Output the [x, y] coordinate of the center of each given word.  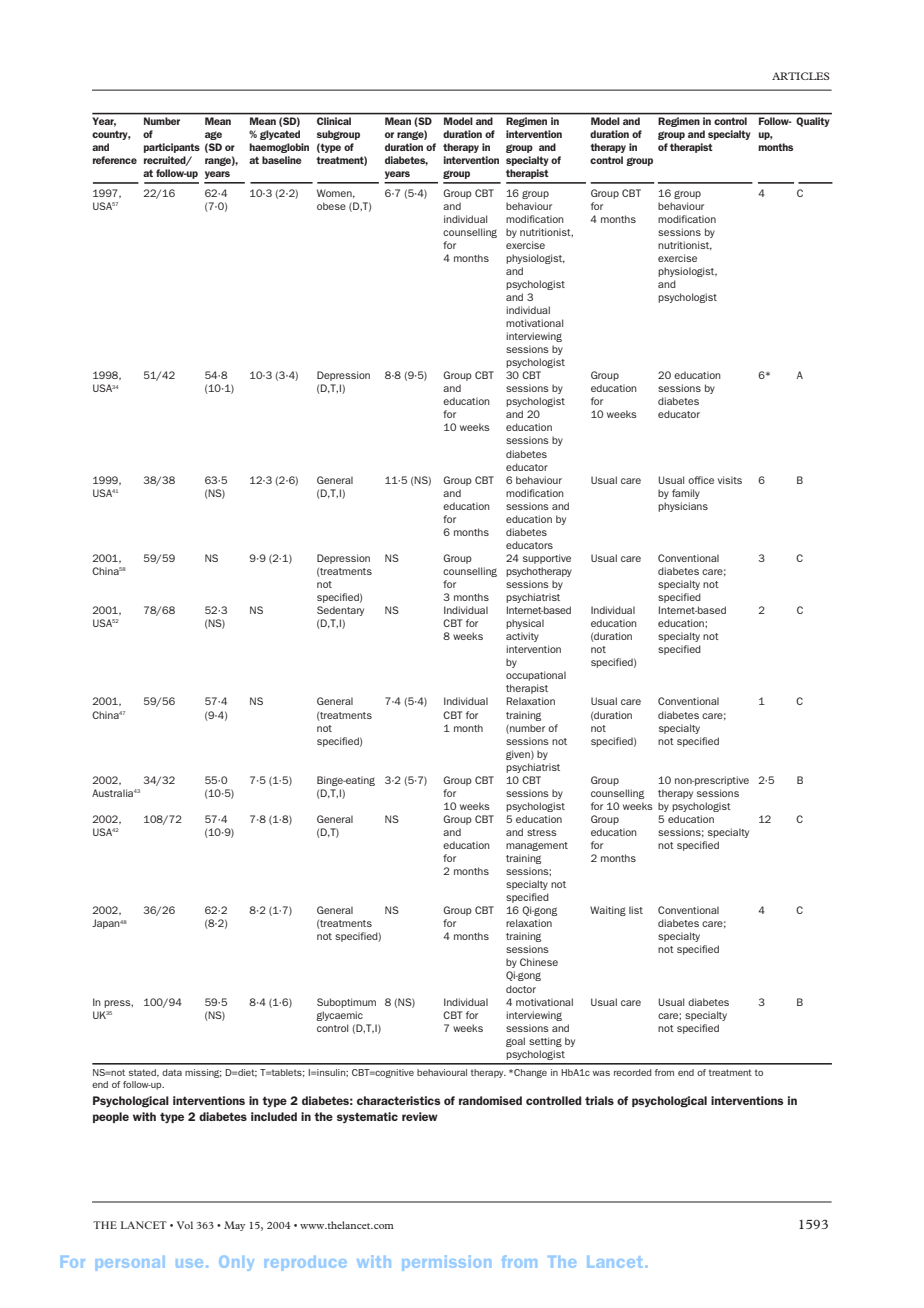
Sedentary [340, 611]
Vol [185, 1225]
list [636, 910]
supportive [547, 559]
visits [730, 480]
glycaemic [339, 1016]
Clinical [334, 121]
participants [172, 148]
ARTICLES [801, 76]
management [537, 846]
